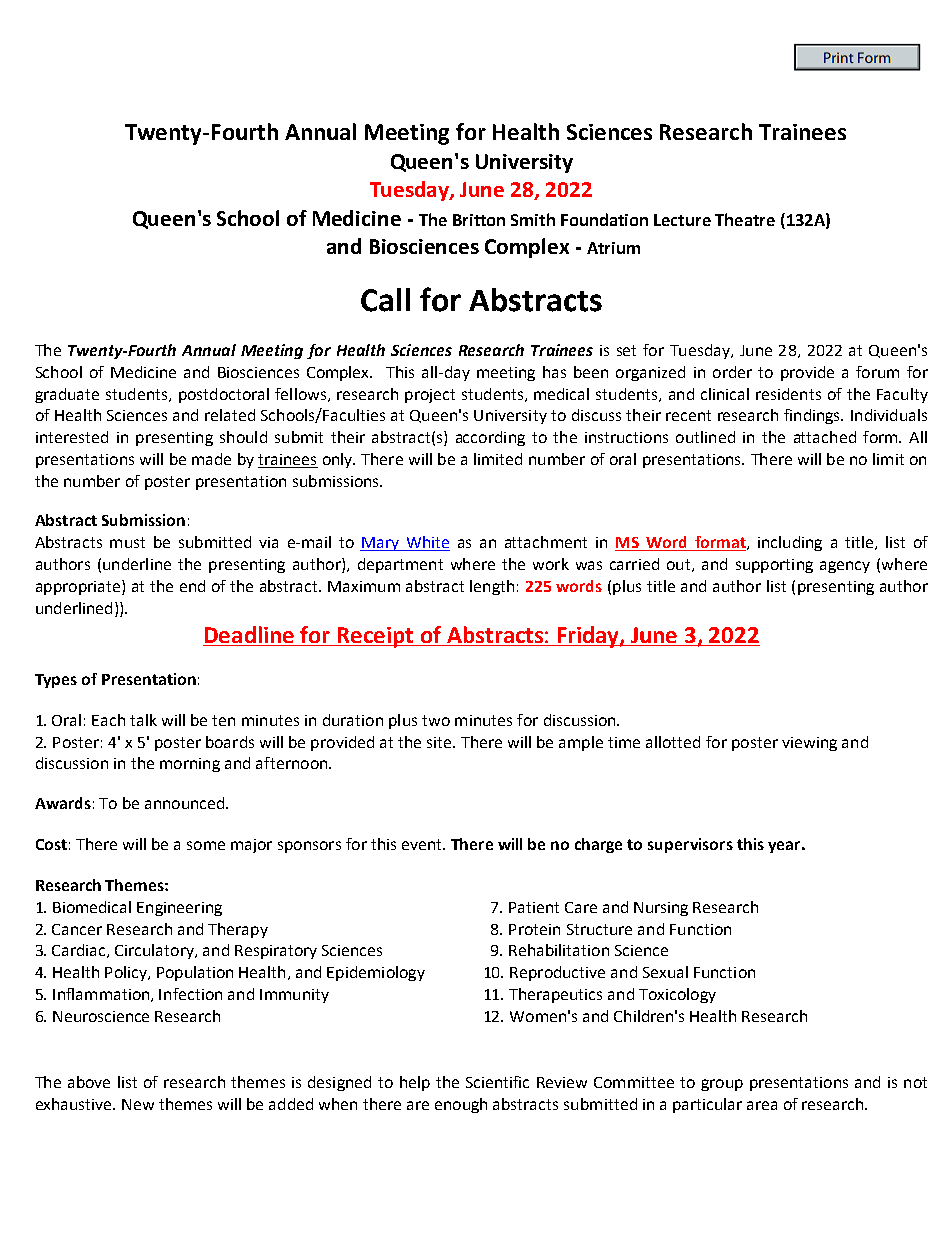 Image resolution: width=952 pixels, height=1233 pixels. What do you see at coordinates (138, 1104) in the screenshot?
I see `New` at bounding box center [138, 1104].
